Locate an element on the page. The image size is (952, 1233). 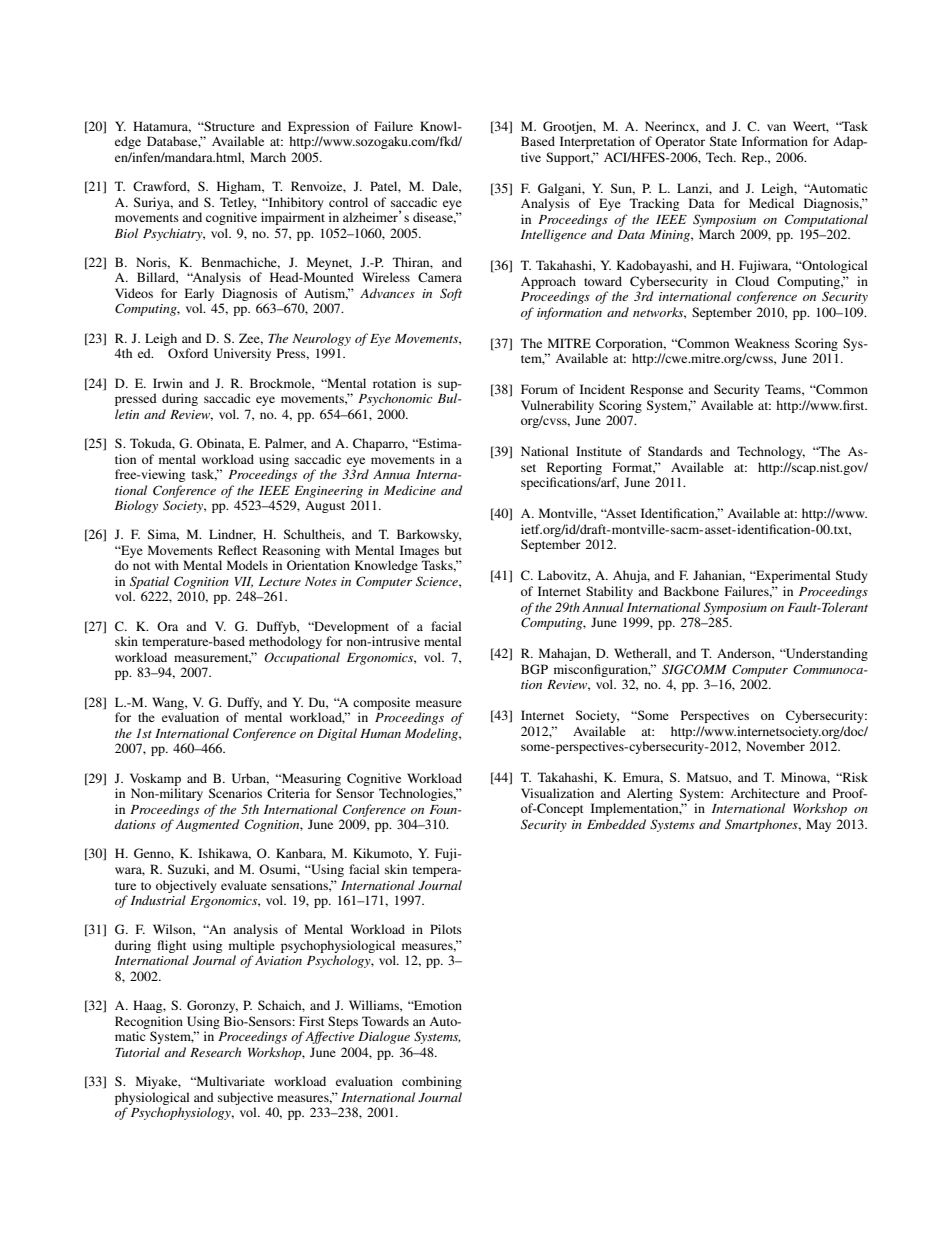
Forum is located at coordinates (539, 389).
